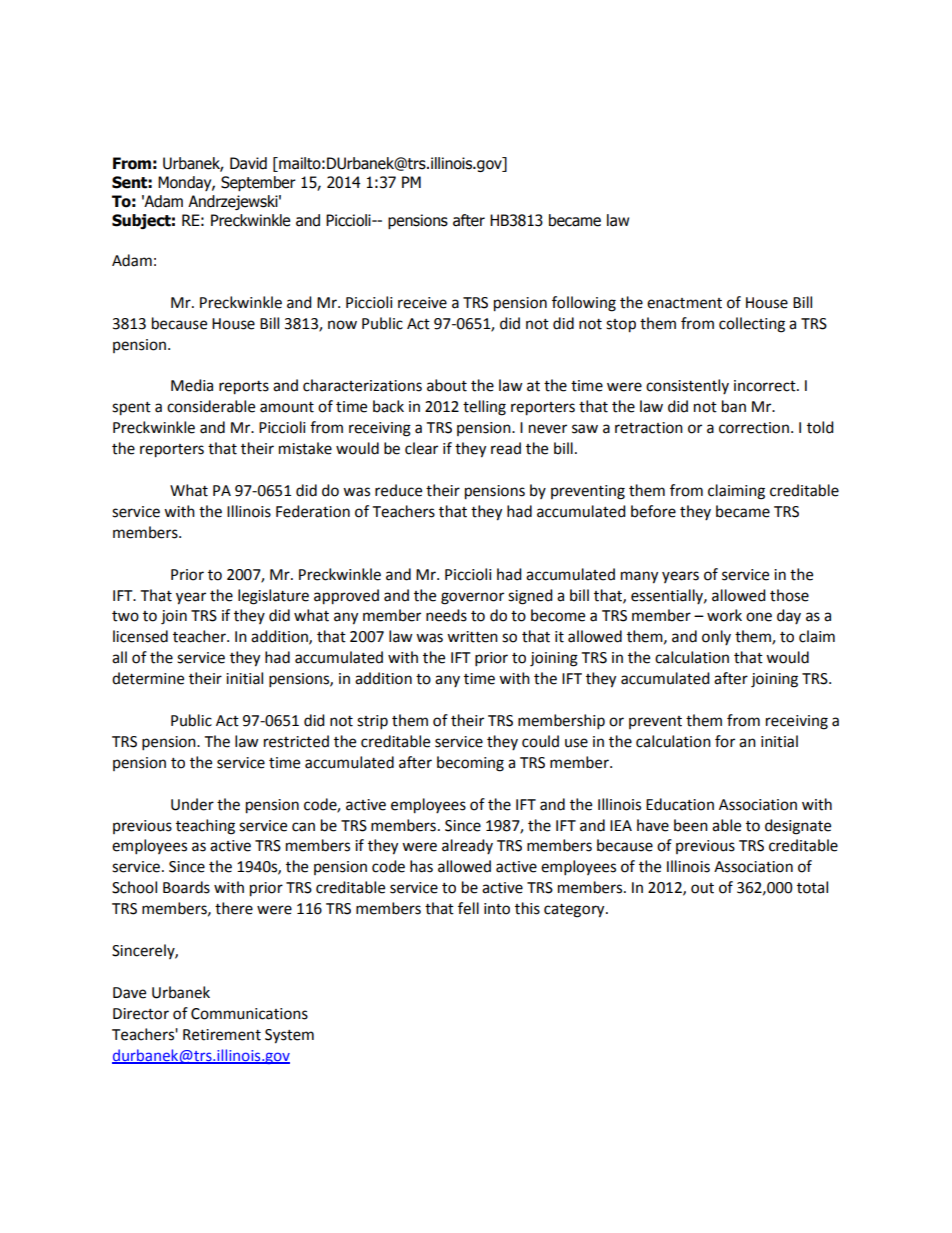 This screenshot has height=1233, width=952. What do you see at coordinates (273, 597) in the screenshot?
I see `legislature` at bounding box center [273, 597].
